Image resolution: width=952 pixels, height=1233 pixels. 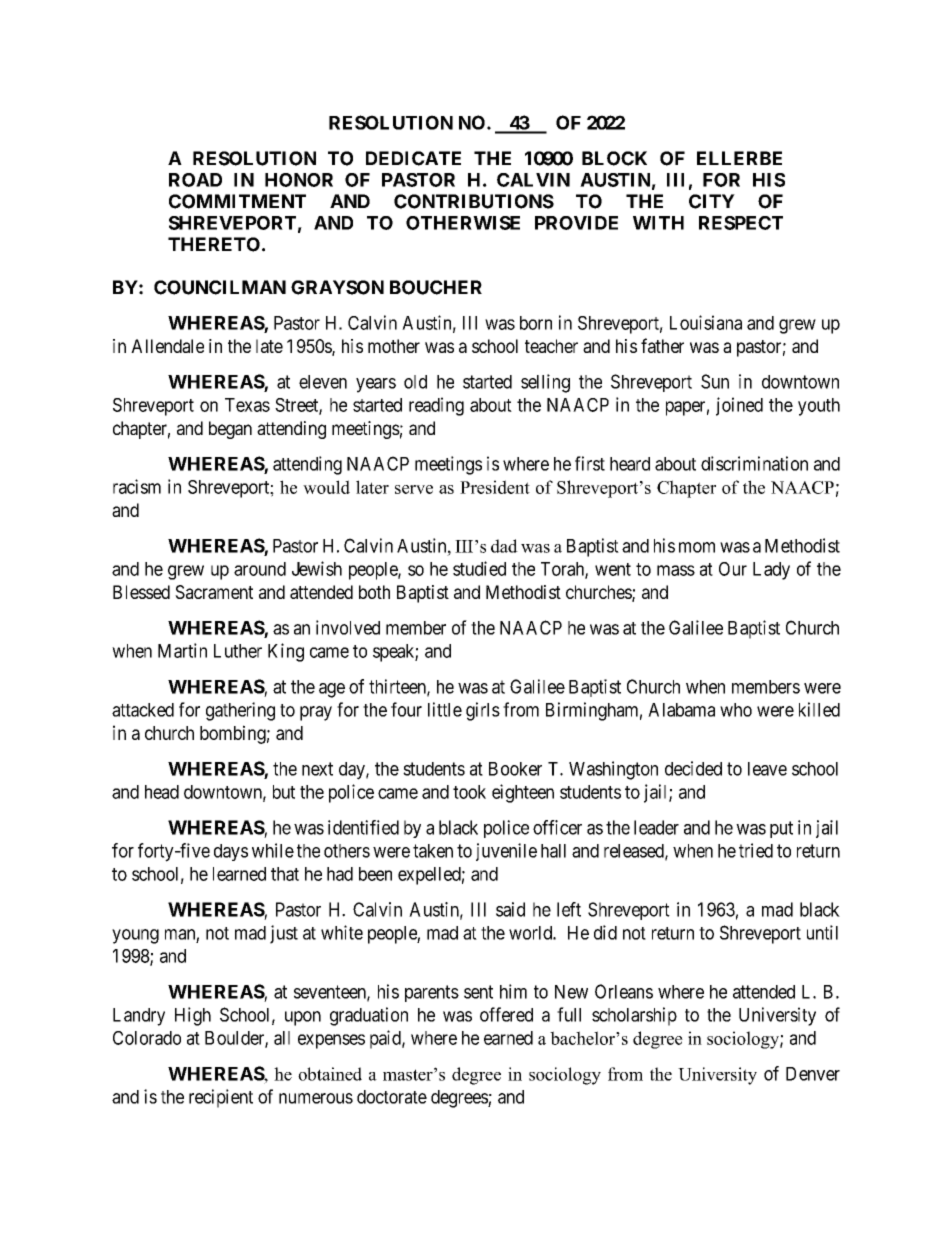 What do you see at coordinates (754, 463) in the screenshot?
I see `discrimination` at bounding box center [754, 463].
